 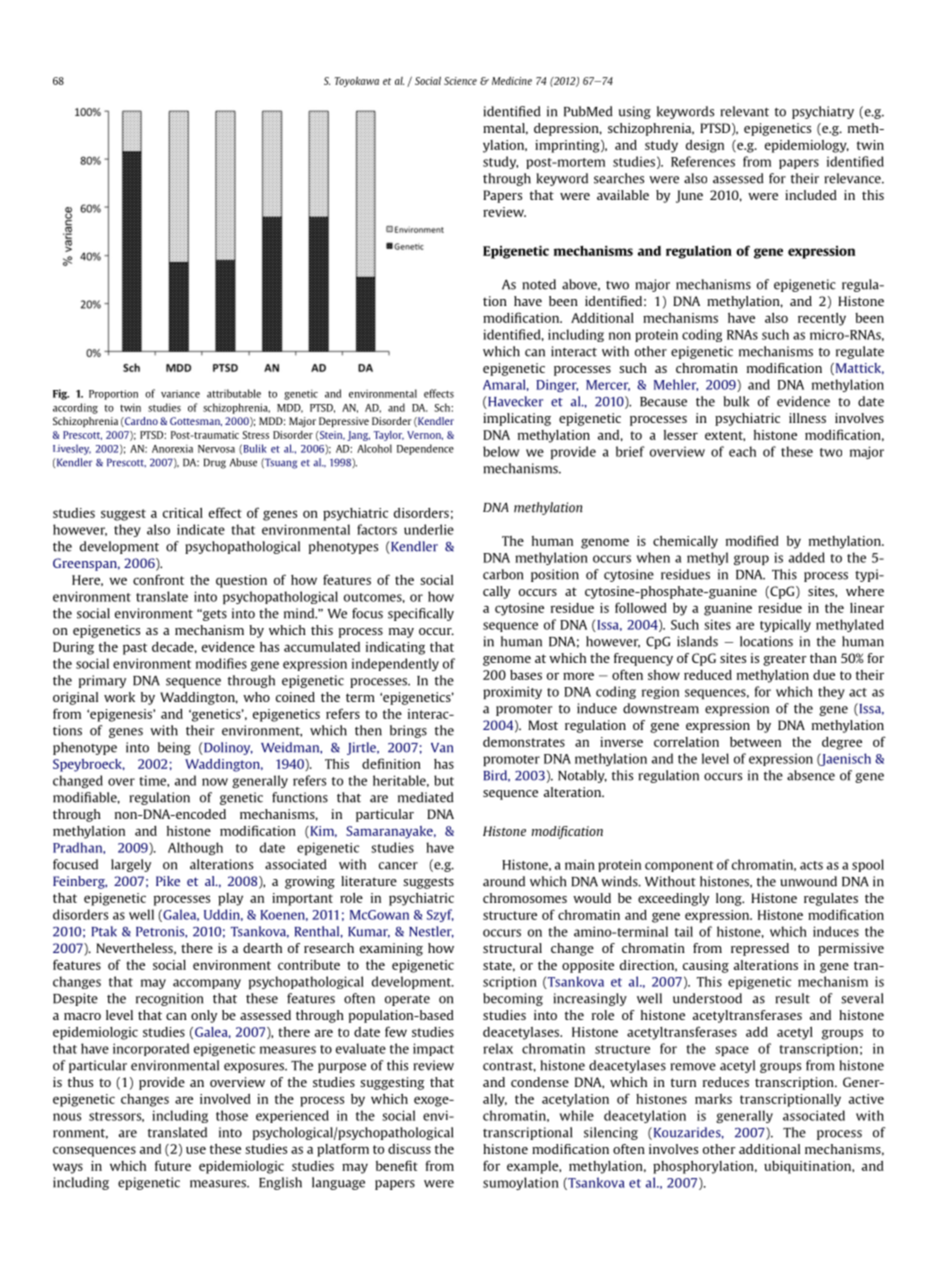 I want to click on future, so click(x=173, y=1165).
